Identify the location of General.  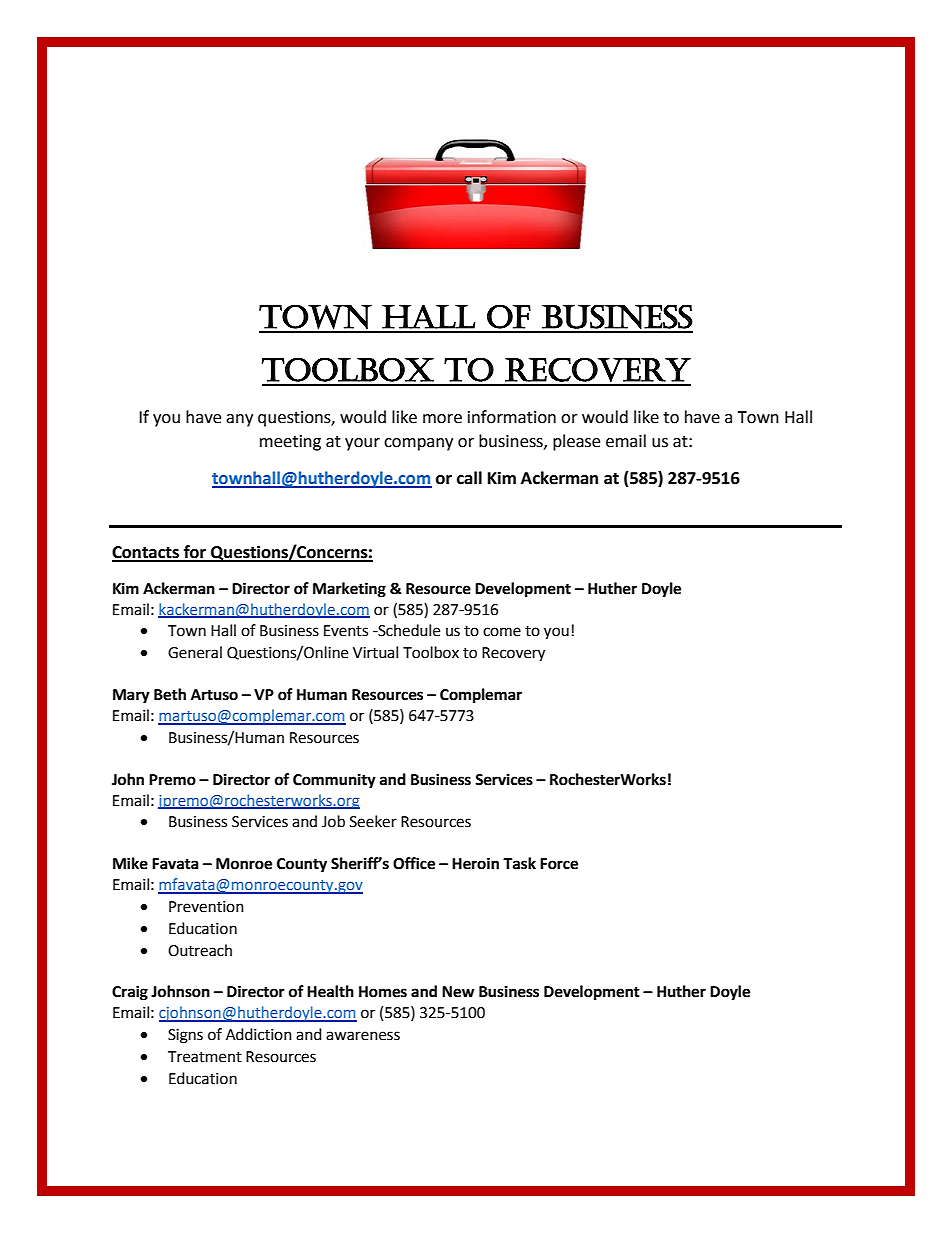
(195, 652).
